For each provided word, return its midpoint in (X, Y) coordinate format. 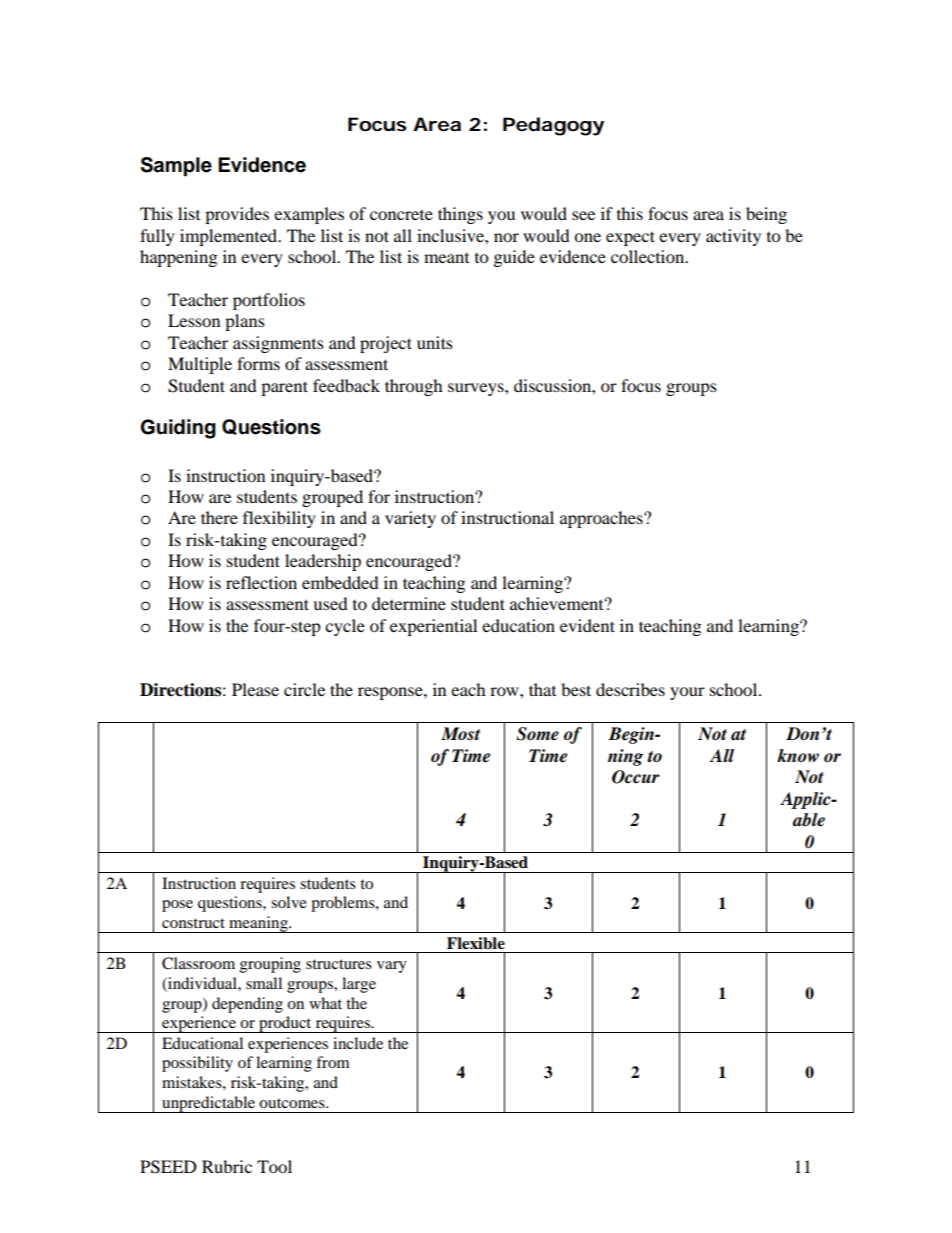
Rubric (227, 1166)
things (460, 215)
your (687, 693)
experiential (433, 627)
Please (255, 689)
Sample (176, 167)
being (766, 215)
